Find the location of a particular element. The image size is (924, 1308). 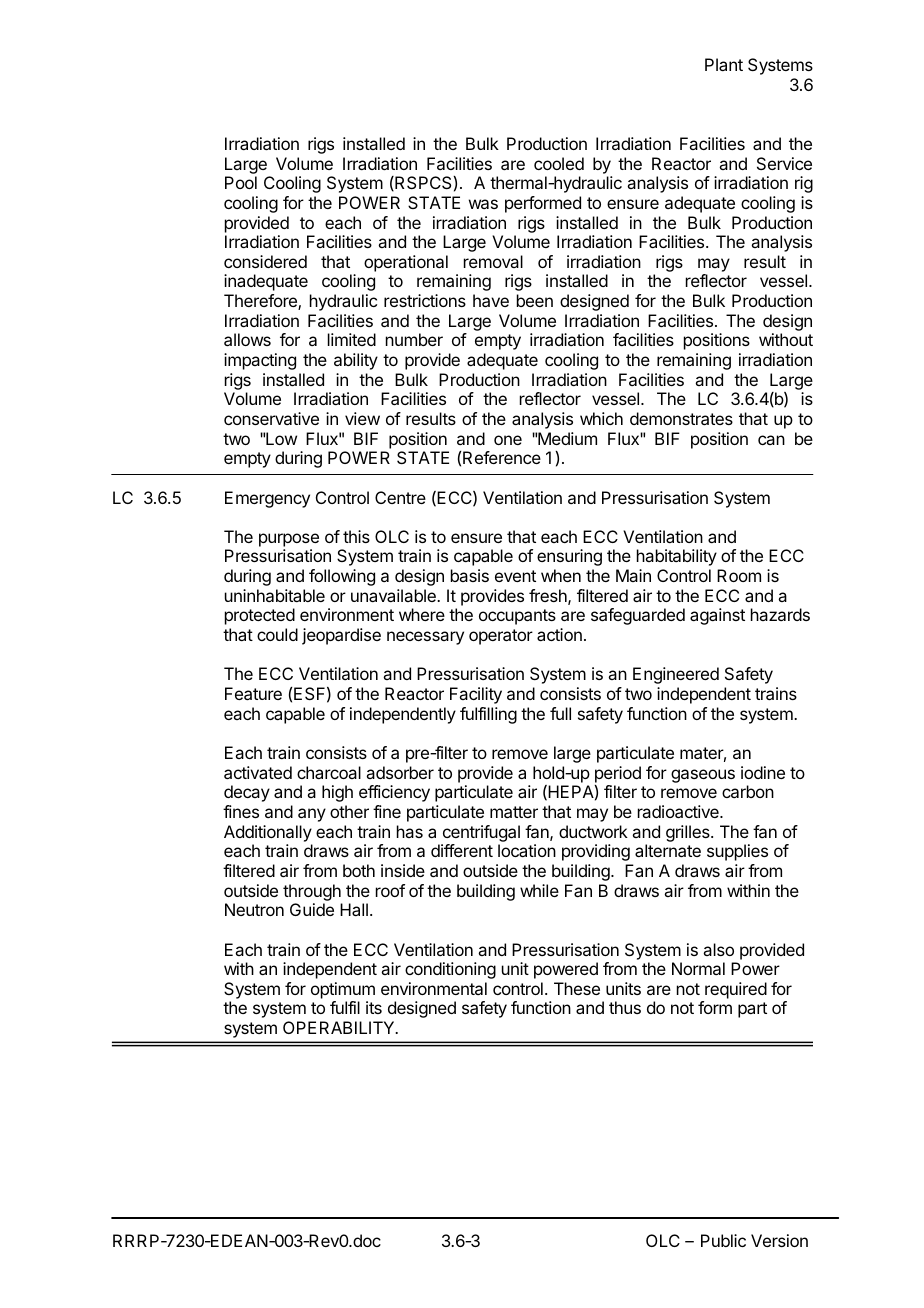

optimum is located at coordinates (343, 990).
